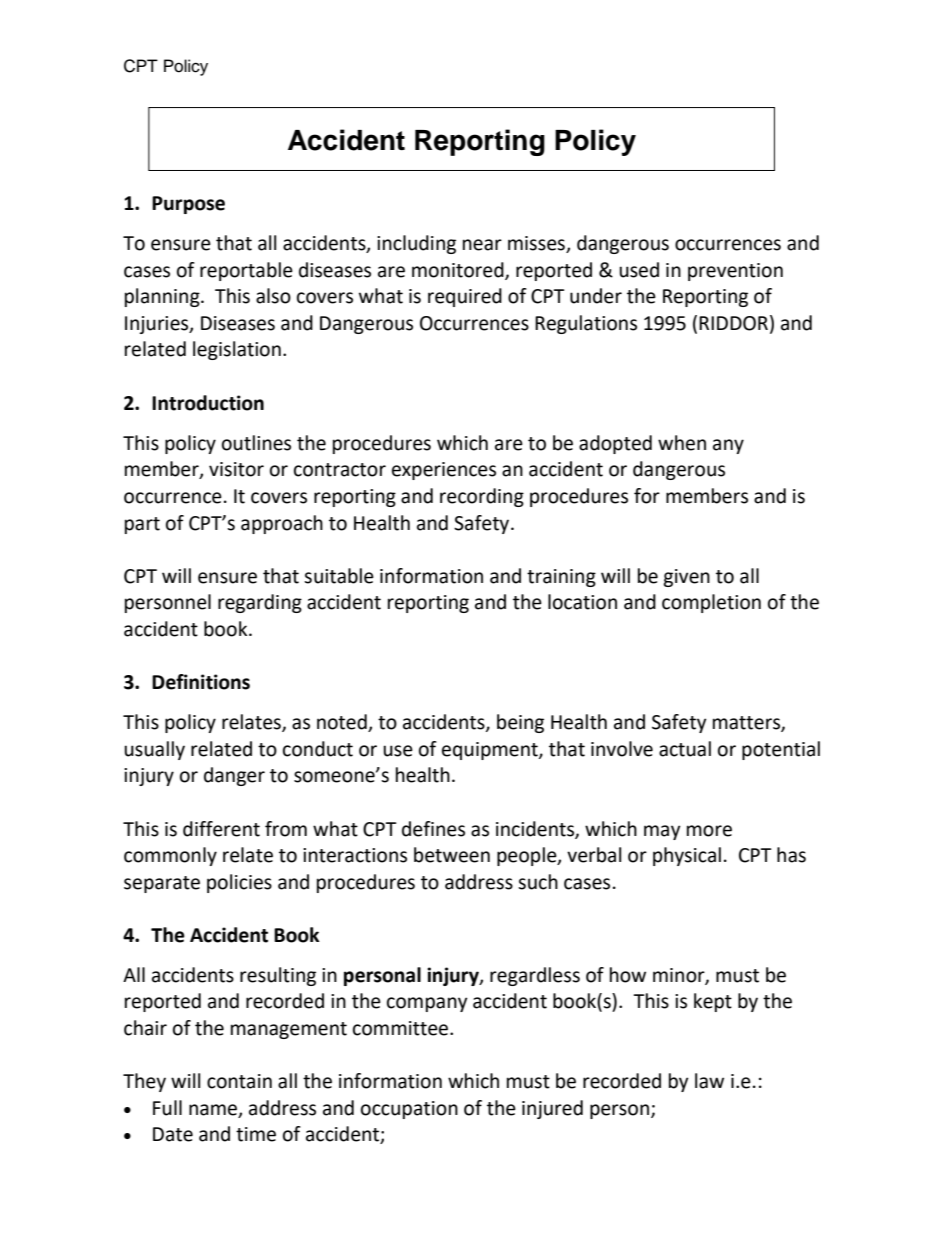  I want to click on physical, so click(687, 856).
